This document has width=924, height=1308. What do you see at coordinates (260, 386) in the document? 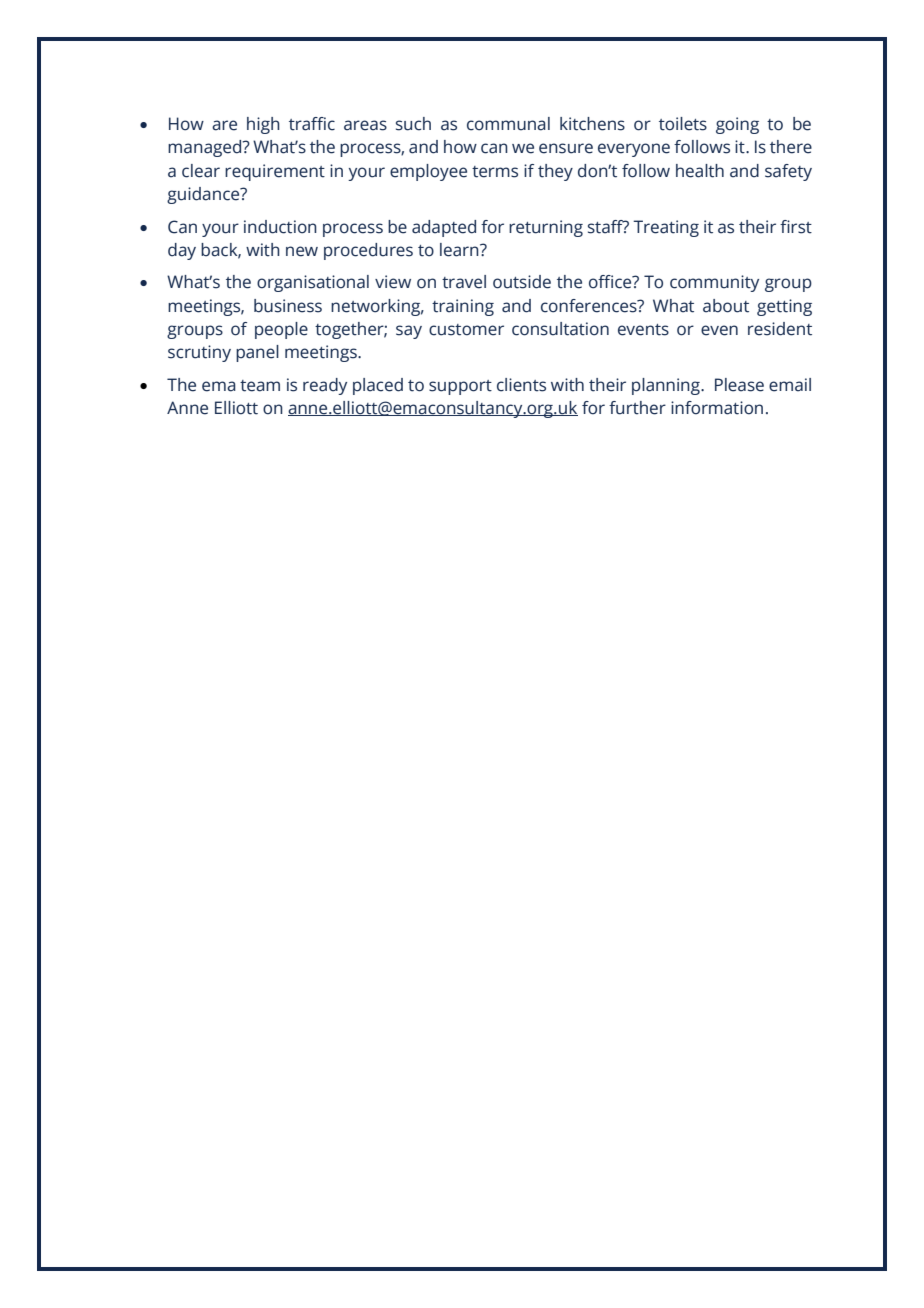
I see `team` at bounding box center [260, 386].
